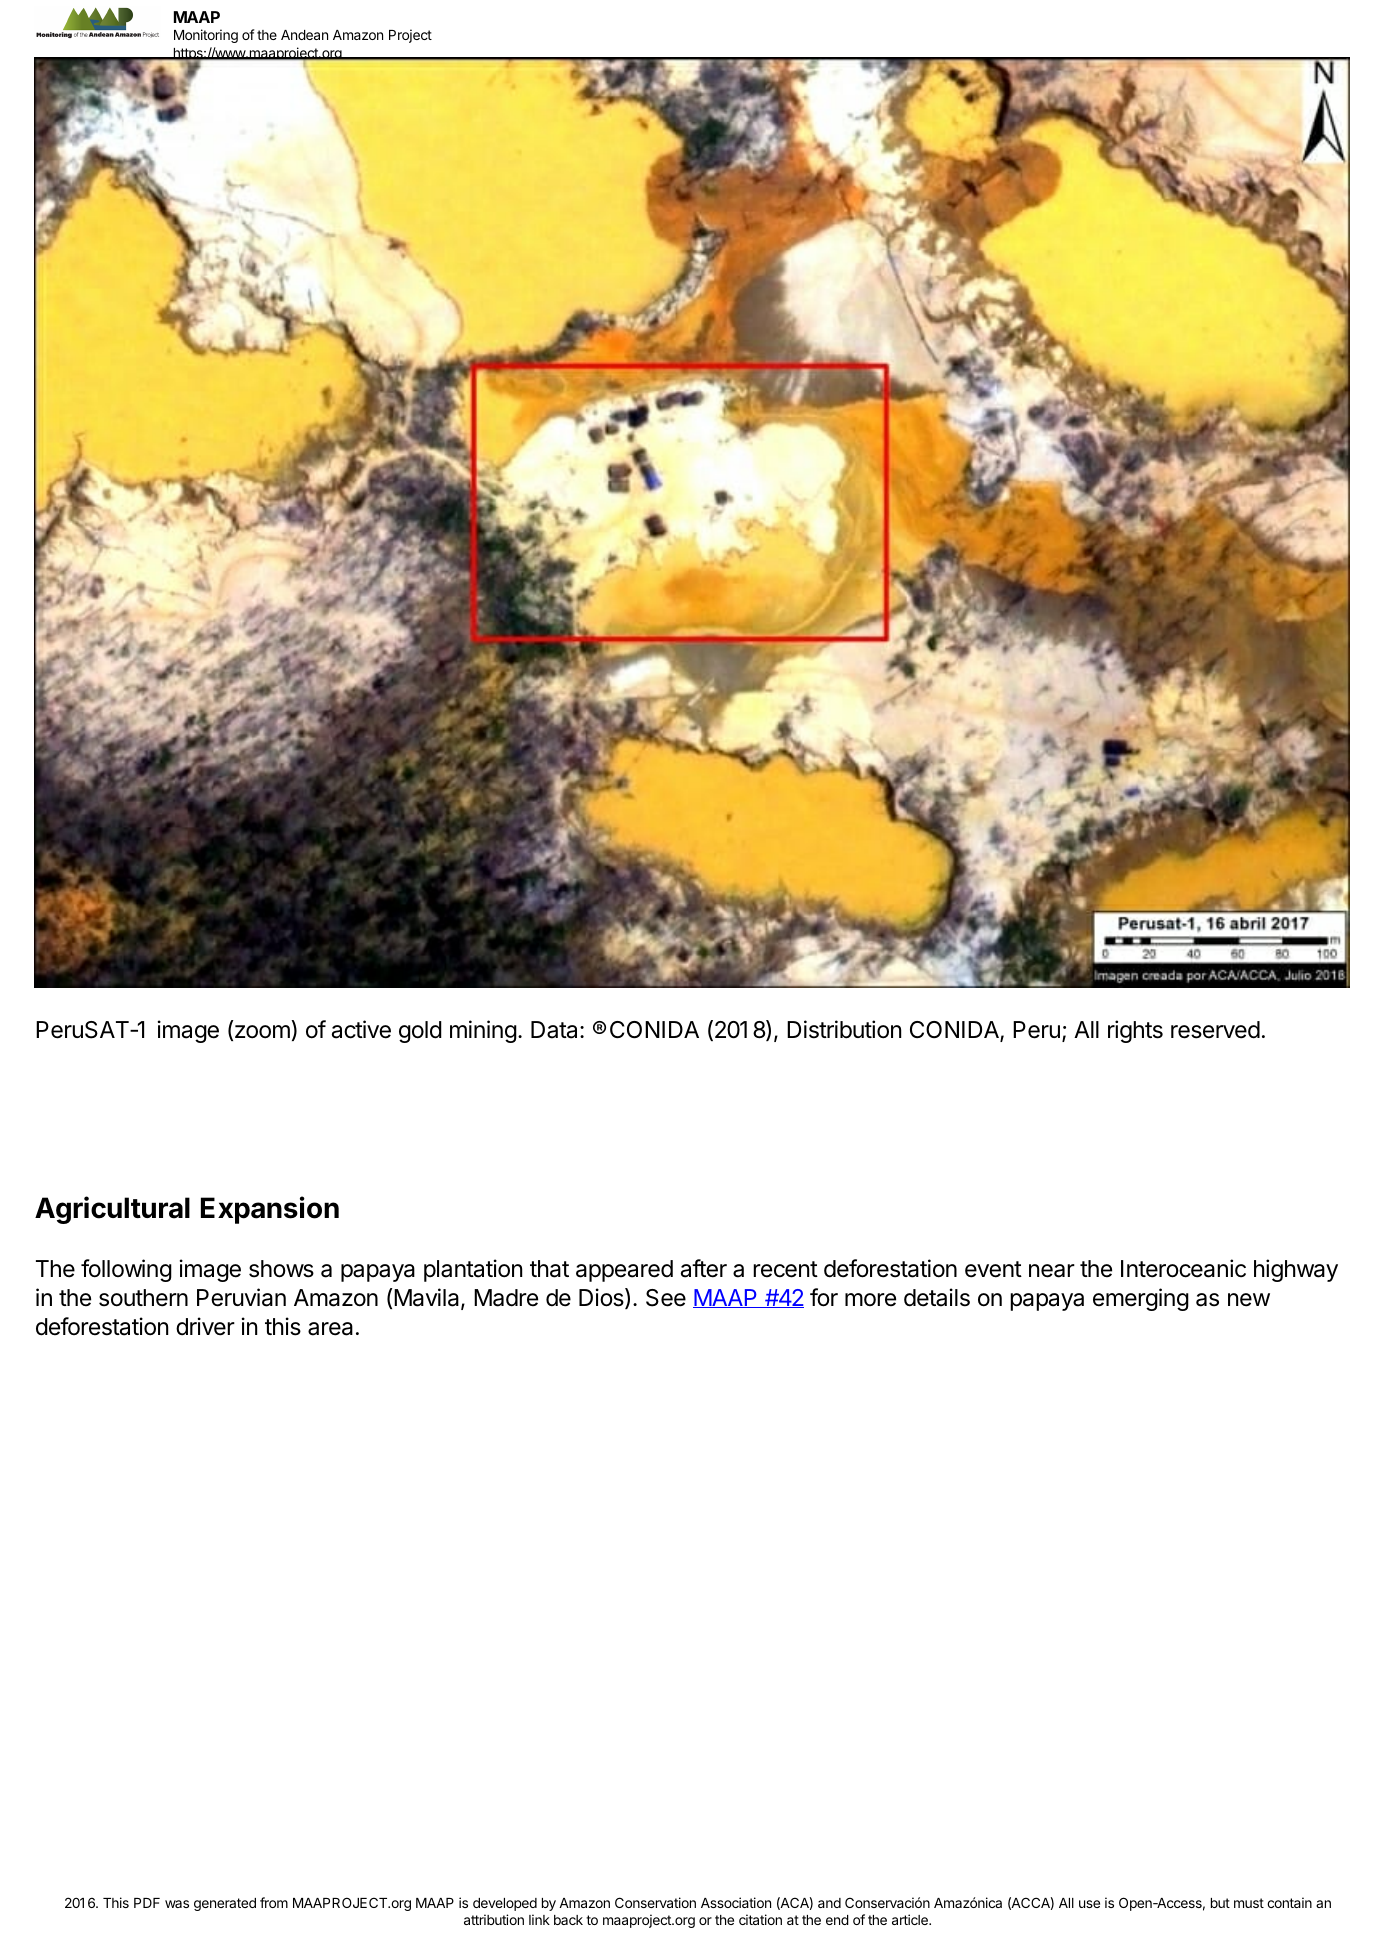  Describe the element at coordinates (1135, 1031) in the screenshot. I see `rights` at that location.
